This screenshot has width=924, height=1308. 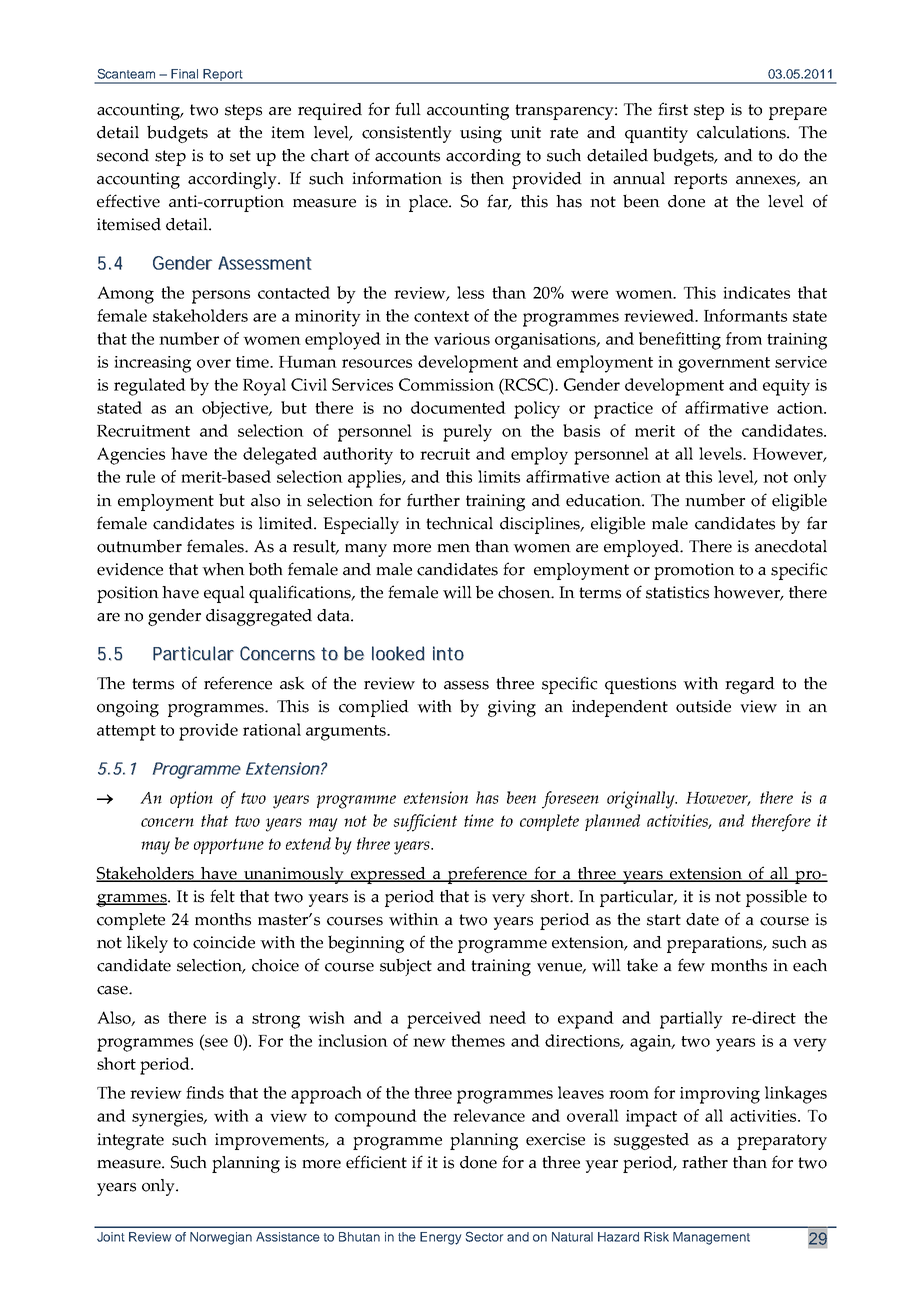 What do you see at coordinates (776, 898) in the screenshot?
I see `possible` at bounding box center [776, 898].
